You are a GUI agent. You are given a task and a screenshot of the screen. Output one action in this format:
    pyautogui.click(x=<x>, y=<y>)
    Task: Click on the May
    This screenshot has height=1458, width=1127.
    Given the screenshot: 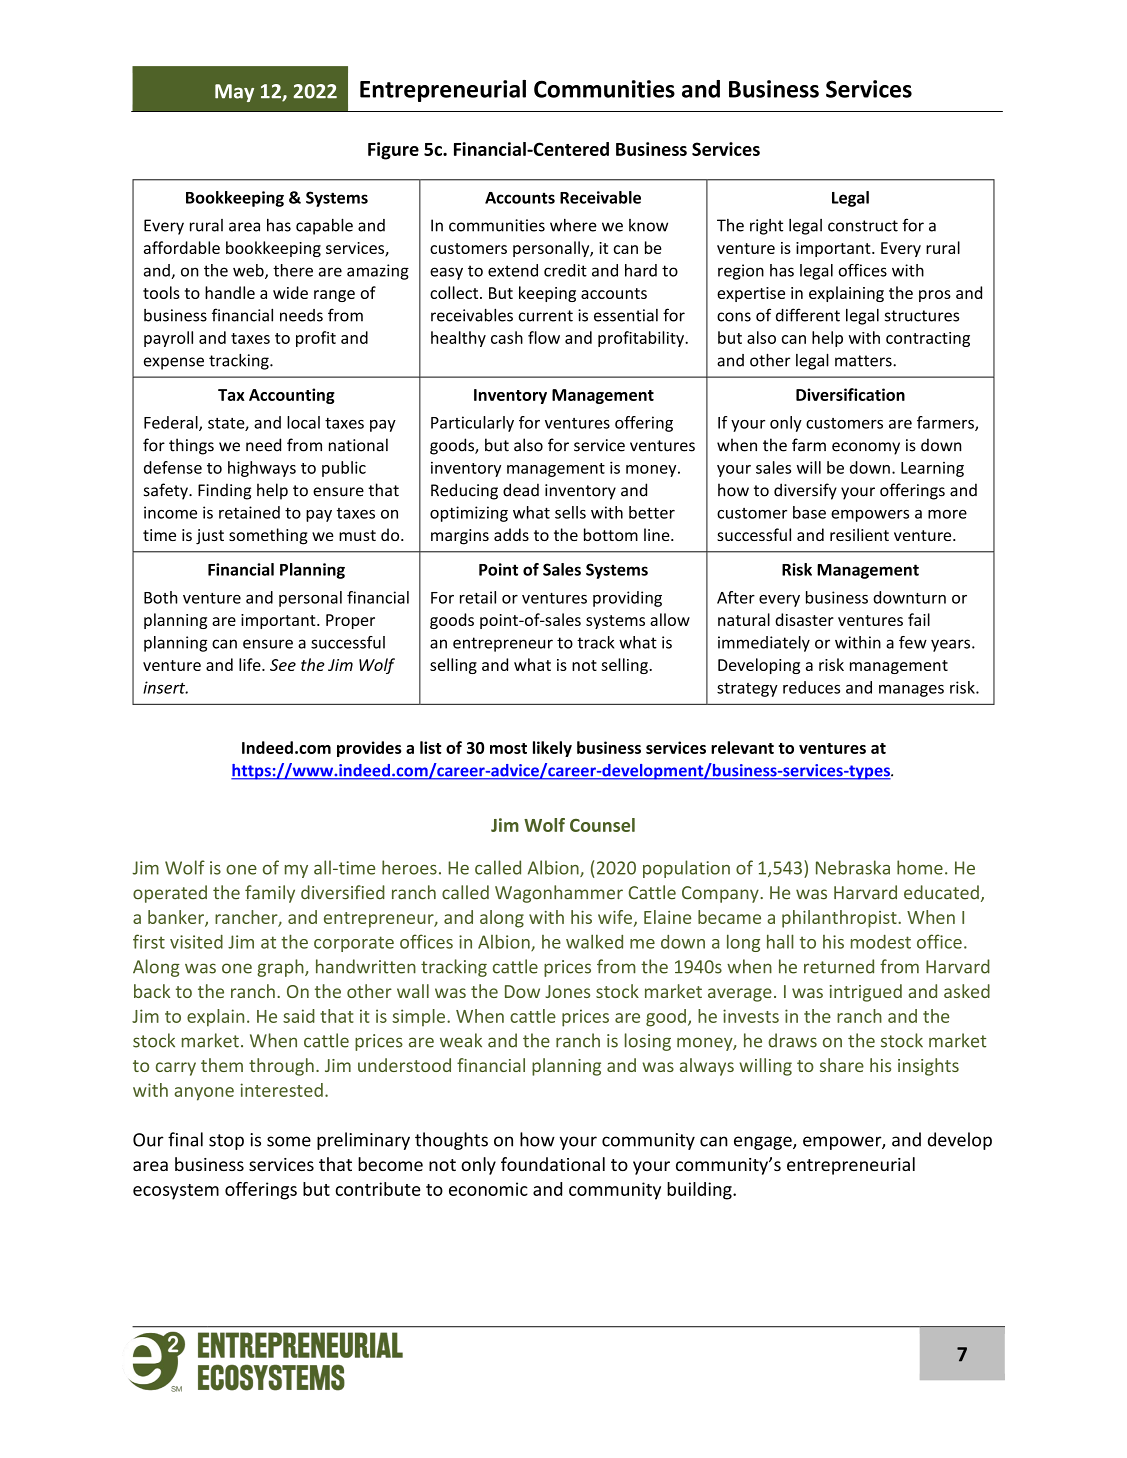 What is the action you would take?
    pyautogui.click(x=234, y=93)
